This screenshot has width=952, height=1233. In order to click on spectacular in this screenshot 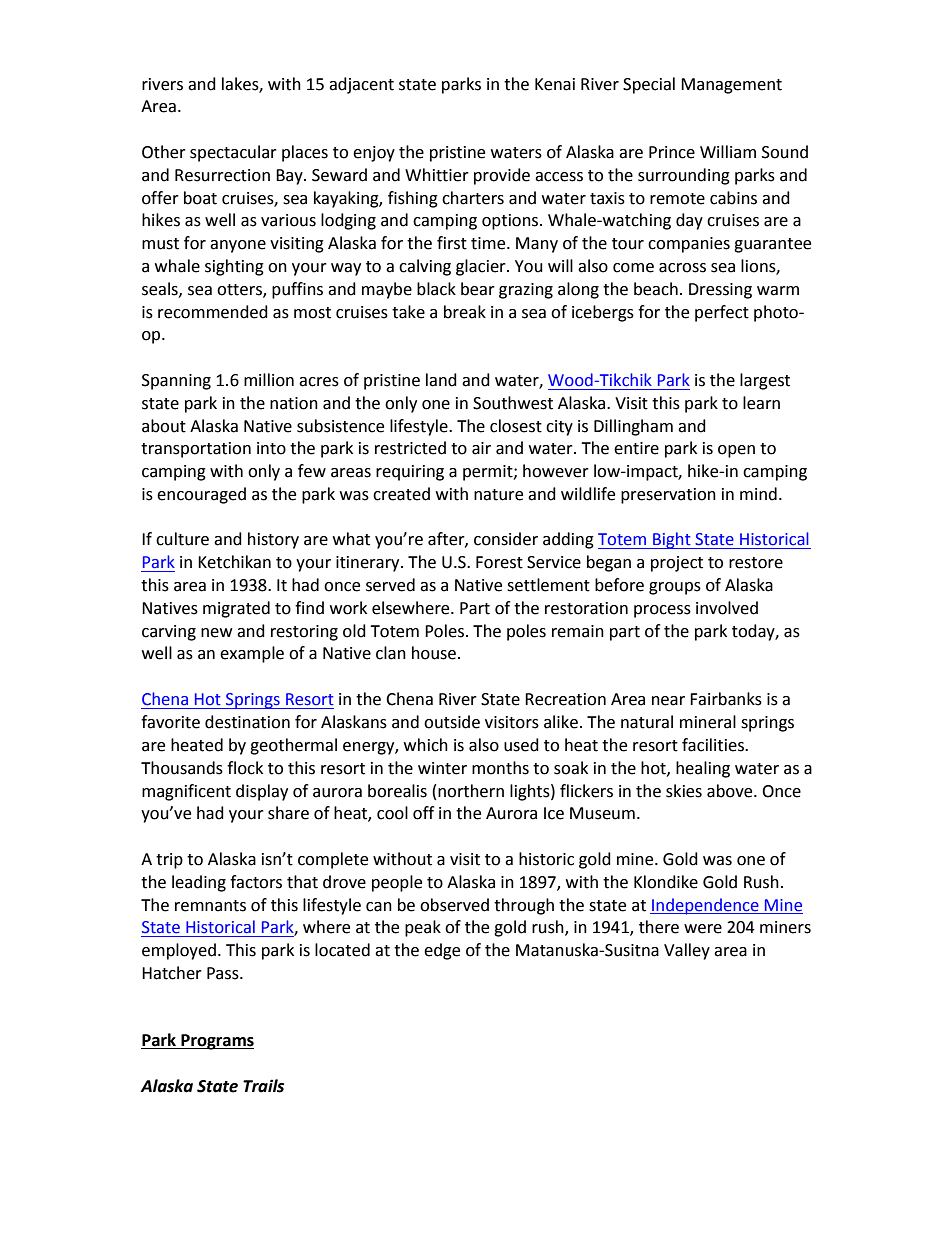, I will do `click(233, 153)`.
